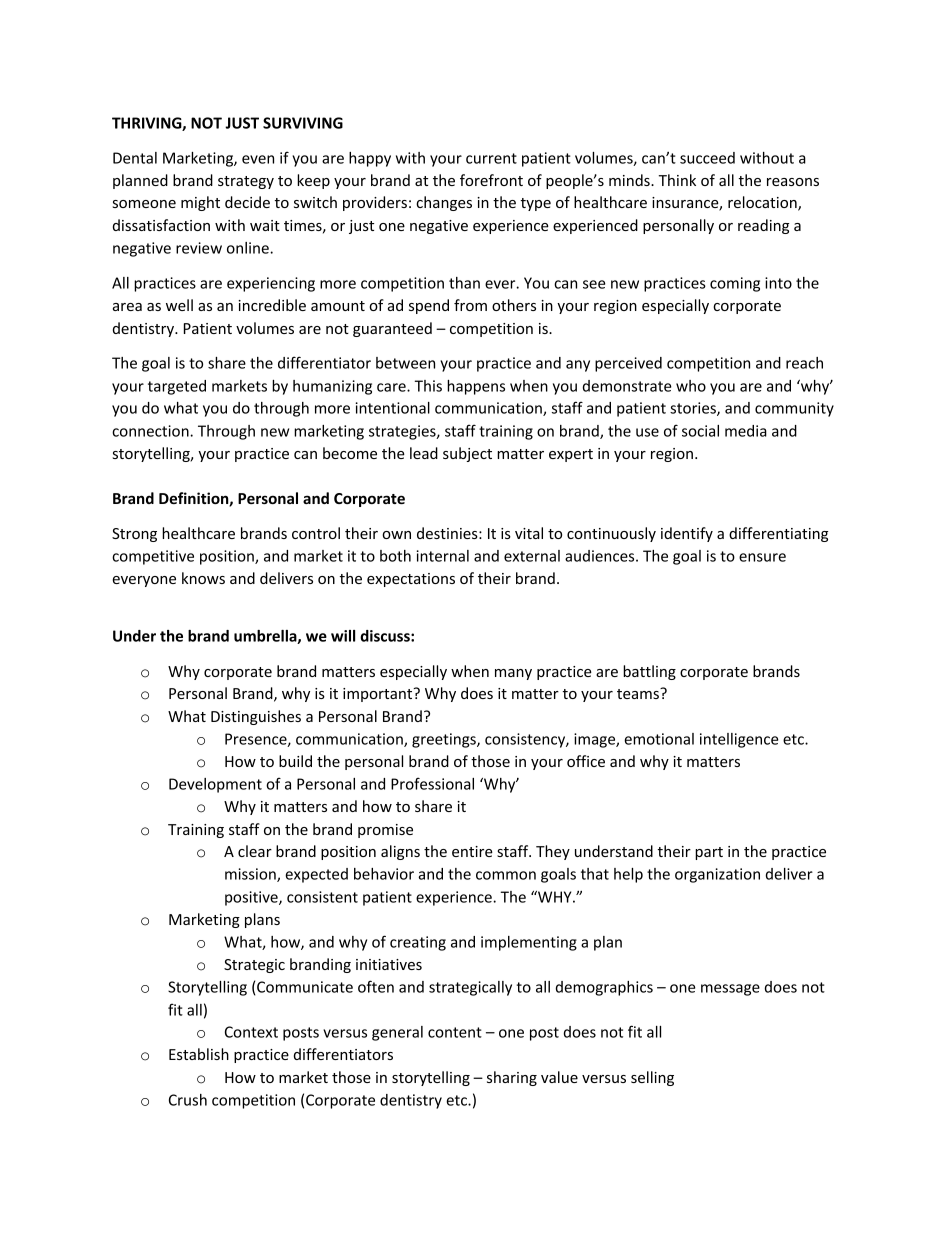 Image resolution: width=952 pixels, height=1233 pixels. What do you see at coordinates (255, 851) in the screenshot?
I see `clear` at bounding box center [255, 851].
